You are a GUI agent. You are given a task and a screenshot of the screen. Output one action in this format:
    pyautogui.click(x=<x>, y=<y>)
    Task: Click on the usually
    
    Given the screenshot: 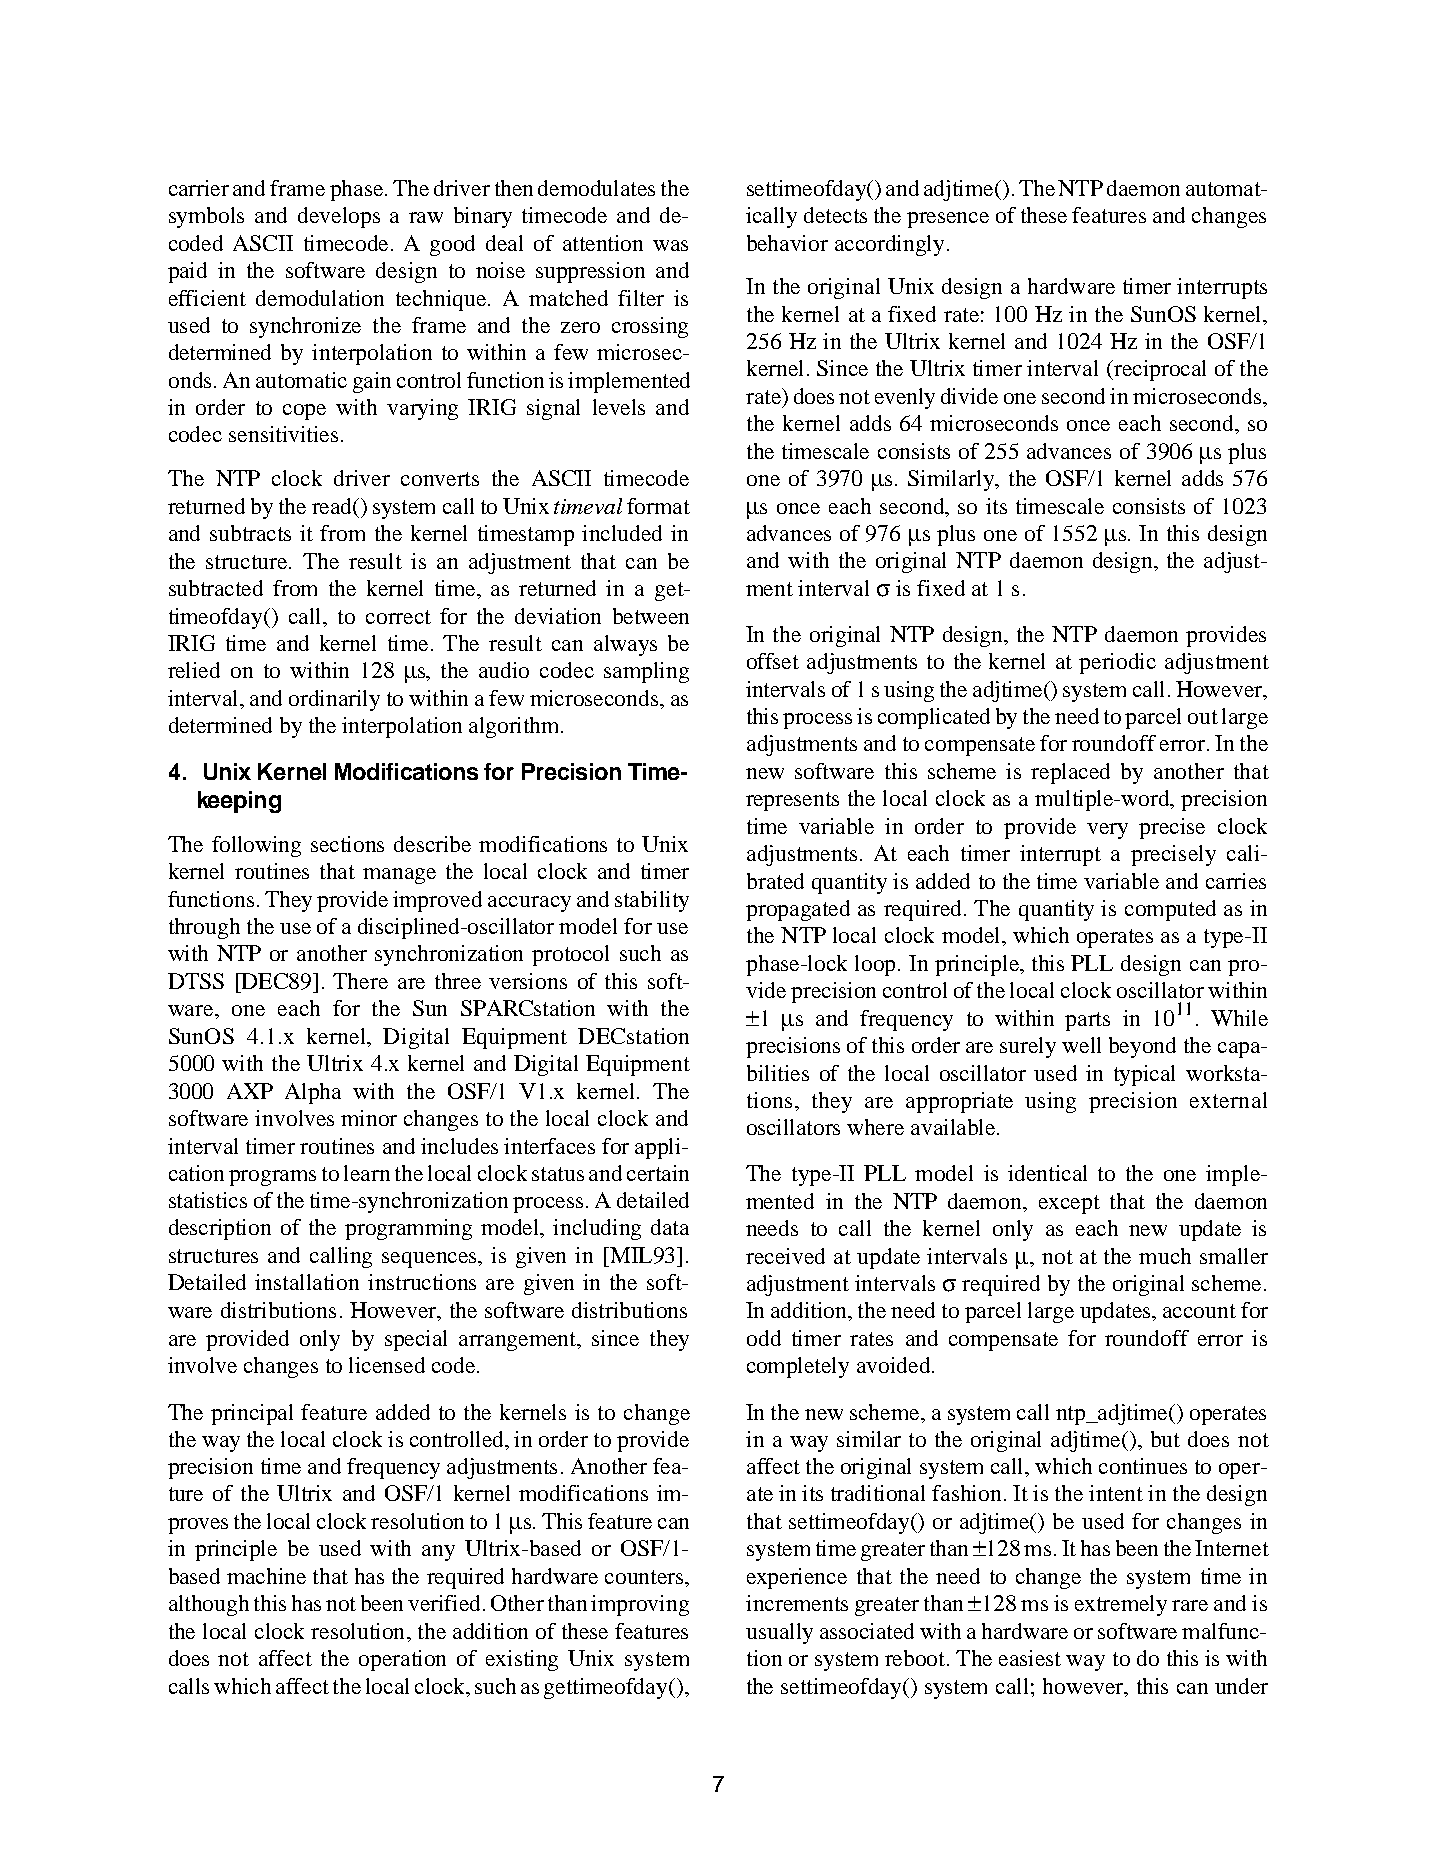 What is the action you would take?
    pyautogui.click(x=779, y=1633)
